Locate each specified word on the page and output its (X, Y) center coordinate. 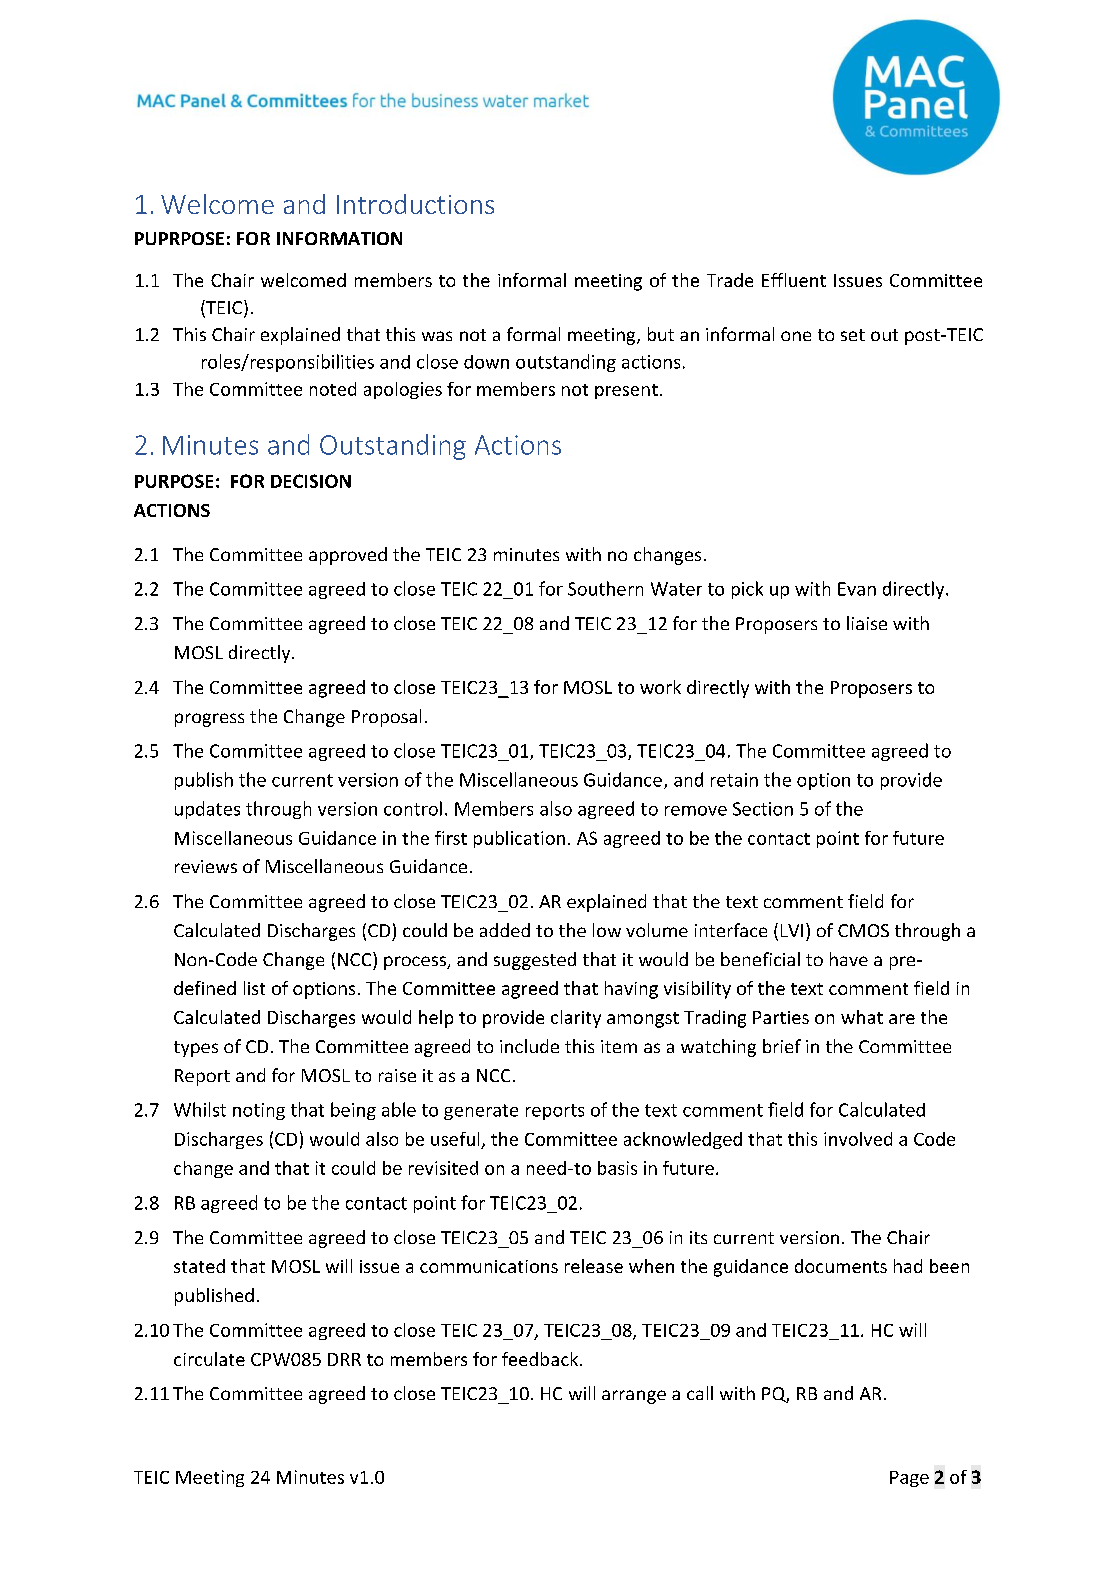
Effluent (794, 280)
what (862, 1017)
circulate (209, 1359)
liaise (867, 623)
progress (209, 720)
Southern (605, 588)
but (661, 334)
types (196, 1049)
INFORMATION (339, 238)
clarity (576, 1019)
